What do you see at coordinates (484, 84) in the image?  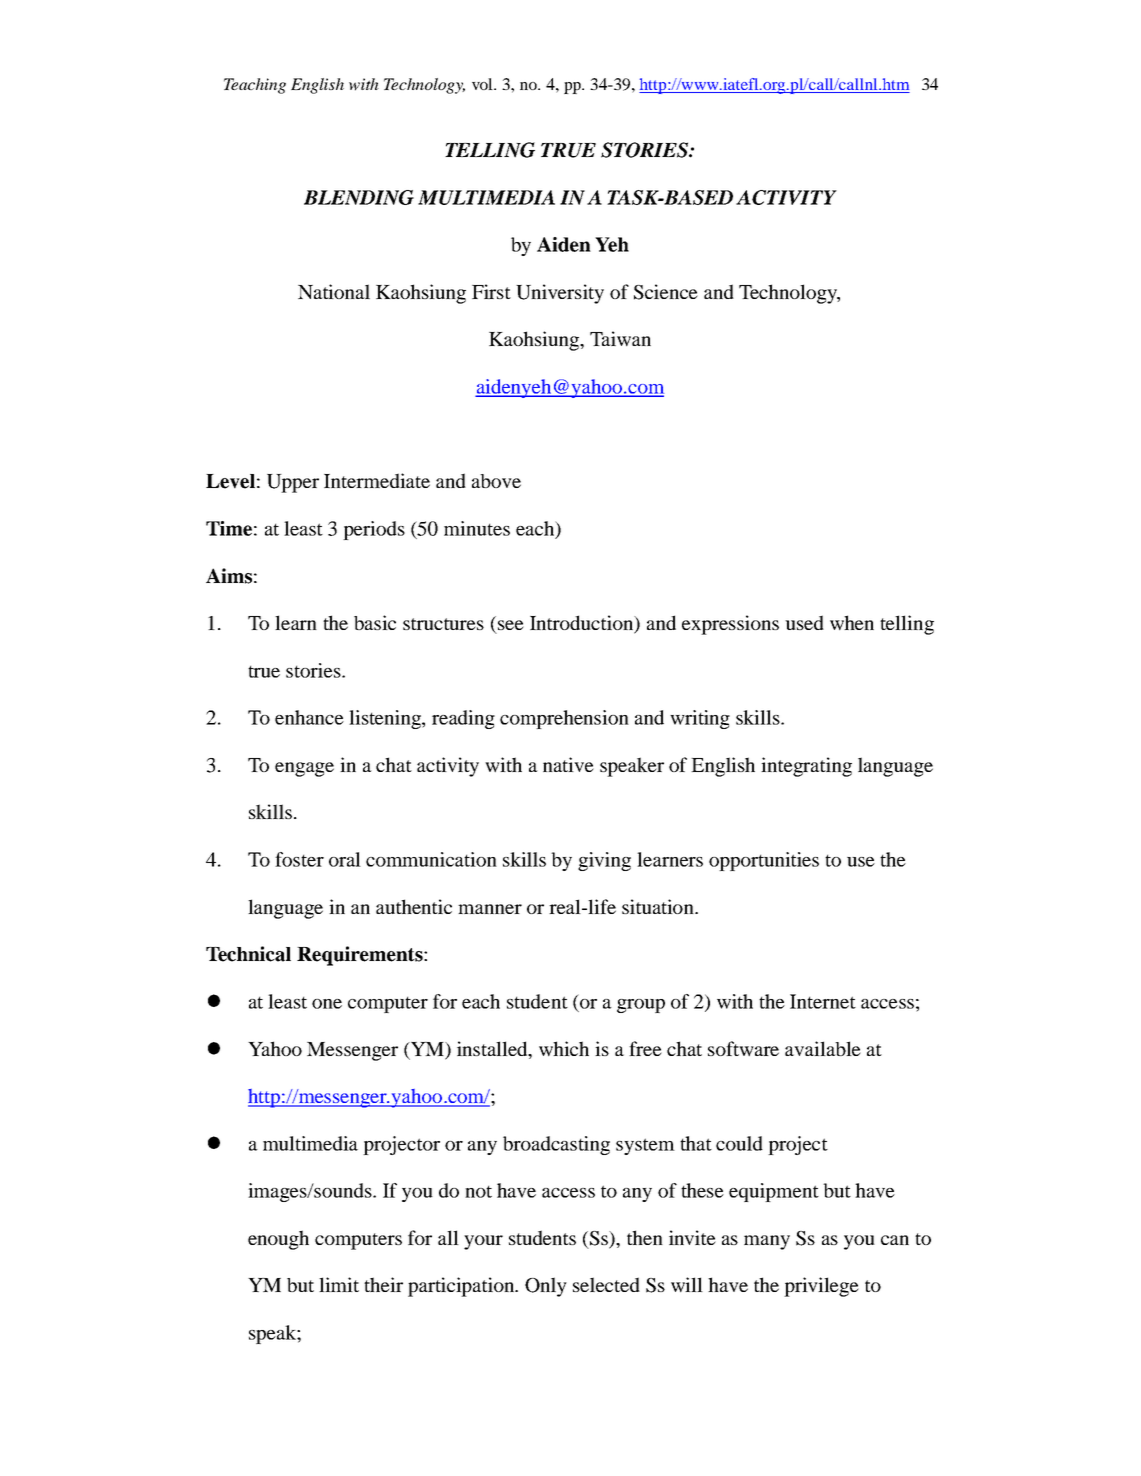 I see `vol` at bounding box center [484, 84].
